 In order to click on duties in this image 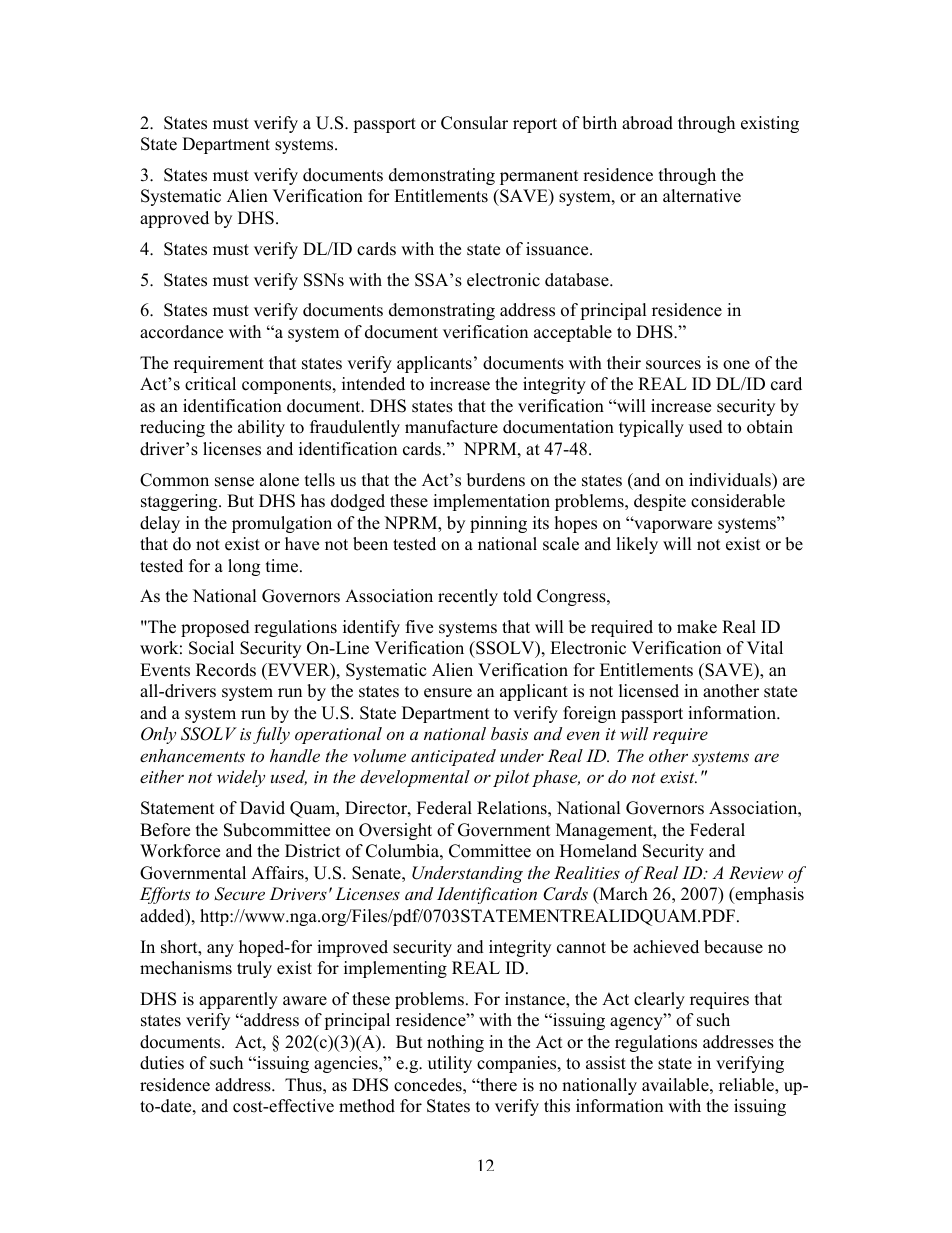, I will do `click(162, 1063)`.
